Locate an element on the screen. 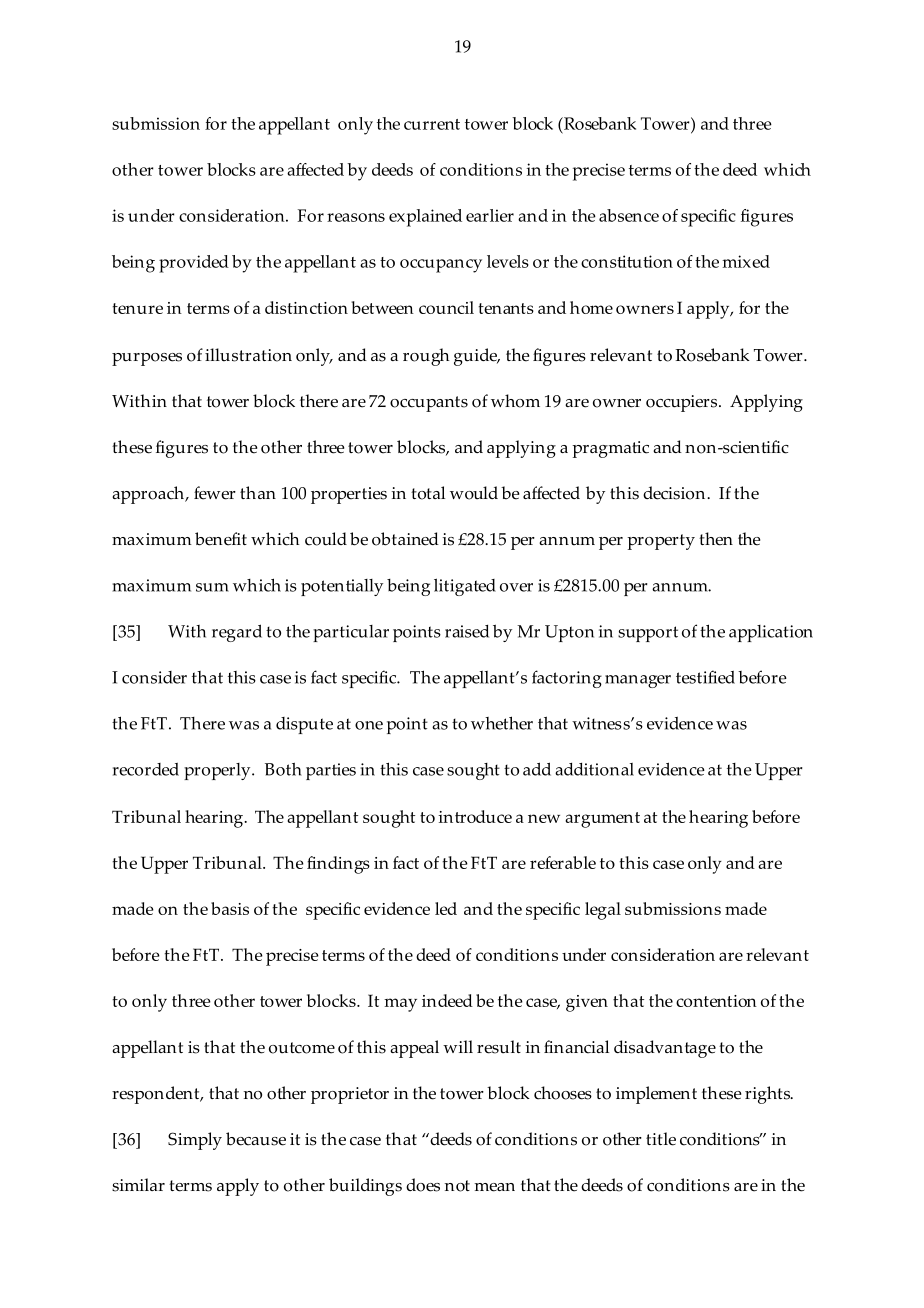  current is located at coordinates (432, 124).
